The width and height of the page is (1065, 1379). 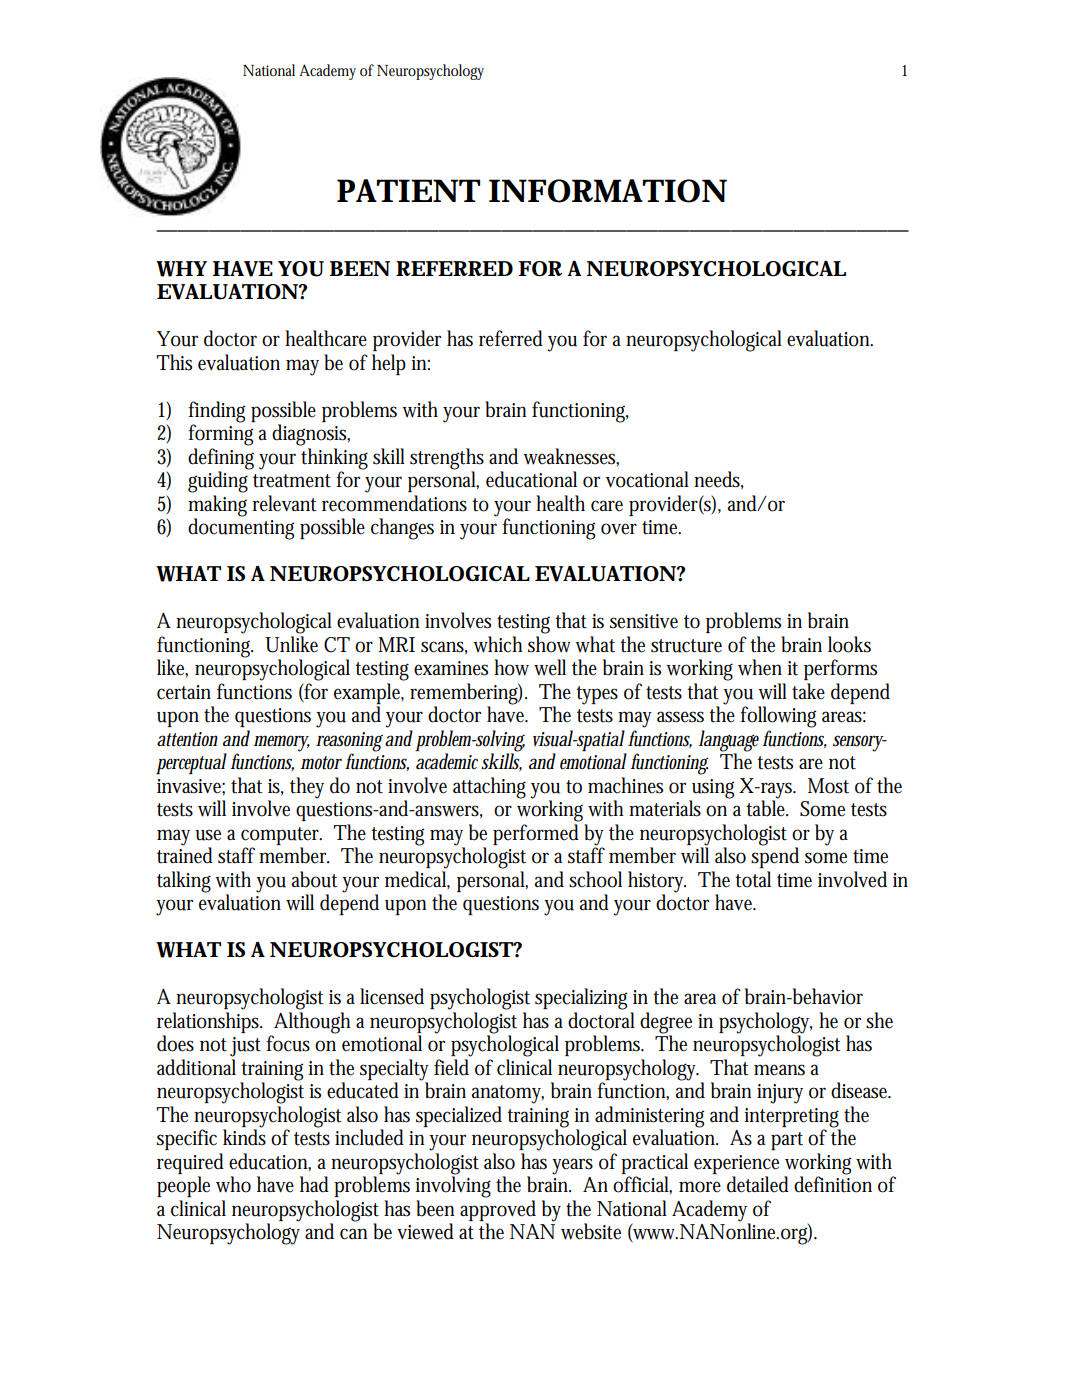 I want to click on specializing, so click(x=581, y=999).
